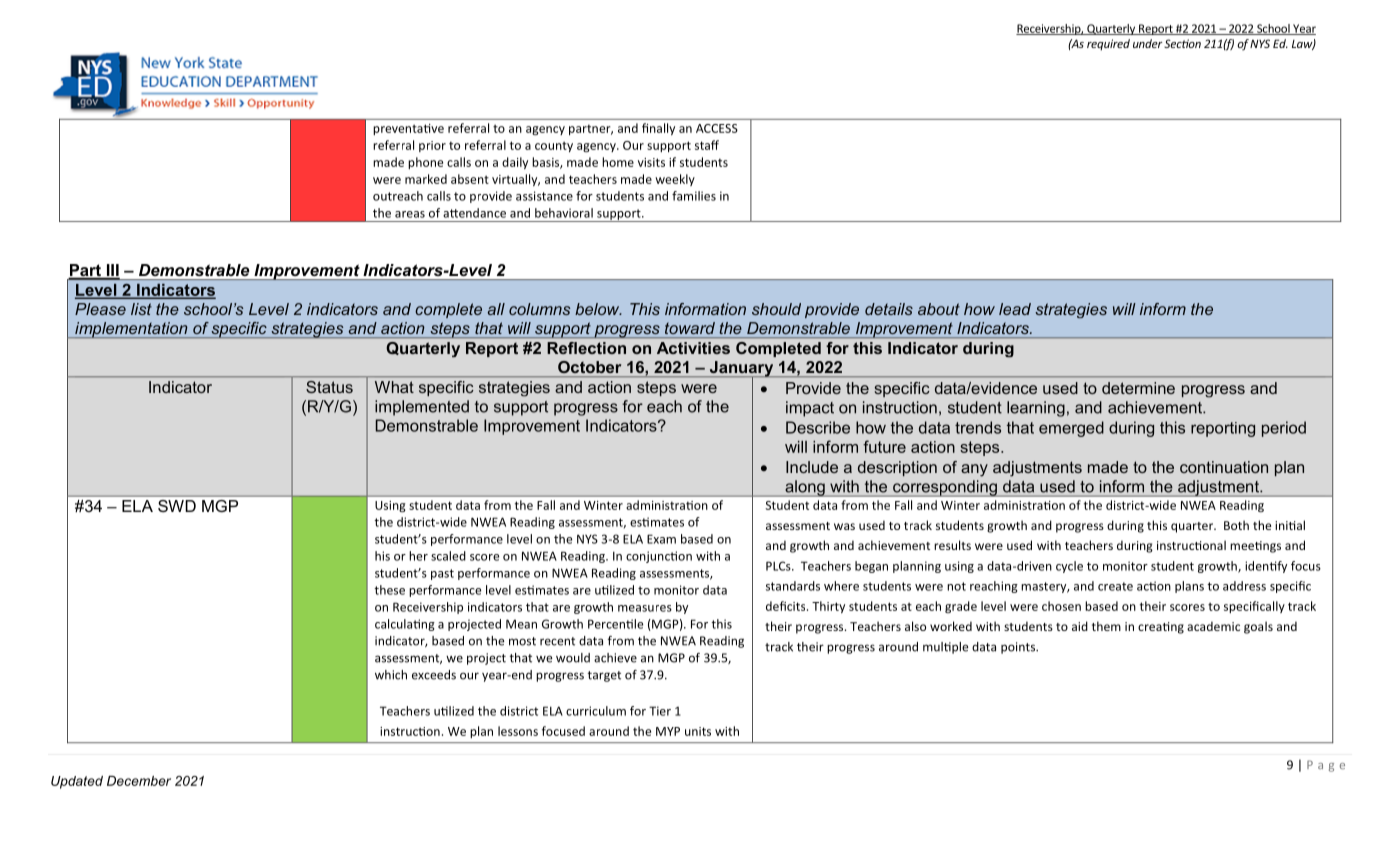 Image resolution: width=1400 pixels, height=850 pixels. Describe the element at coordinates (1019, 648) in the page. I see `points` at that location.
